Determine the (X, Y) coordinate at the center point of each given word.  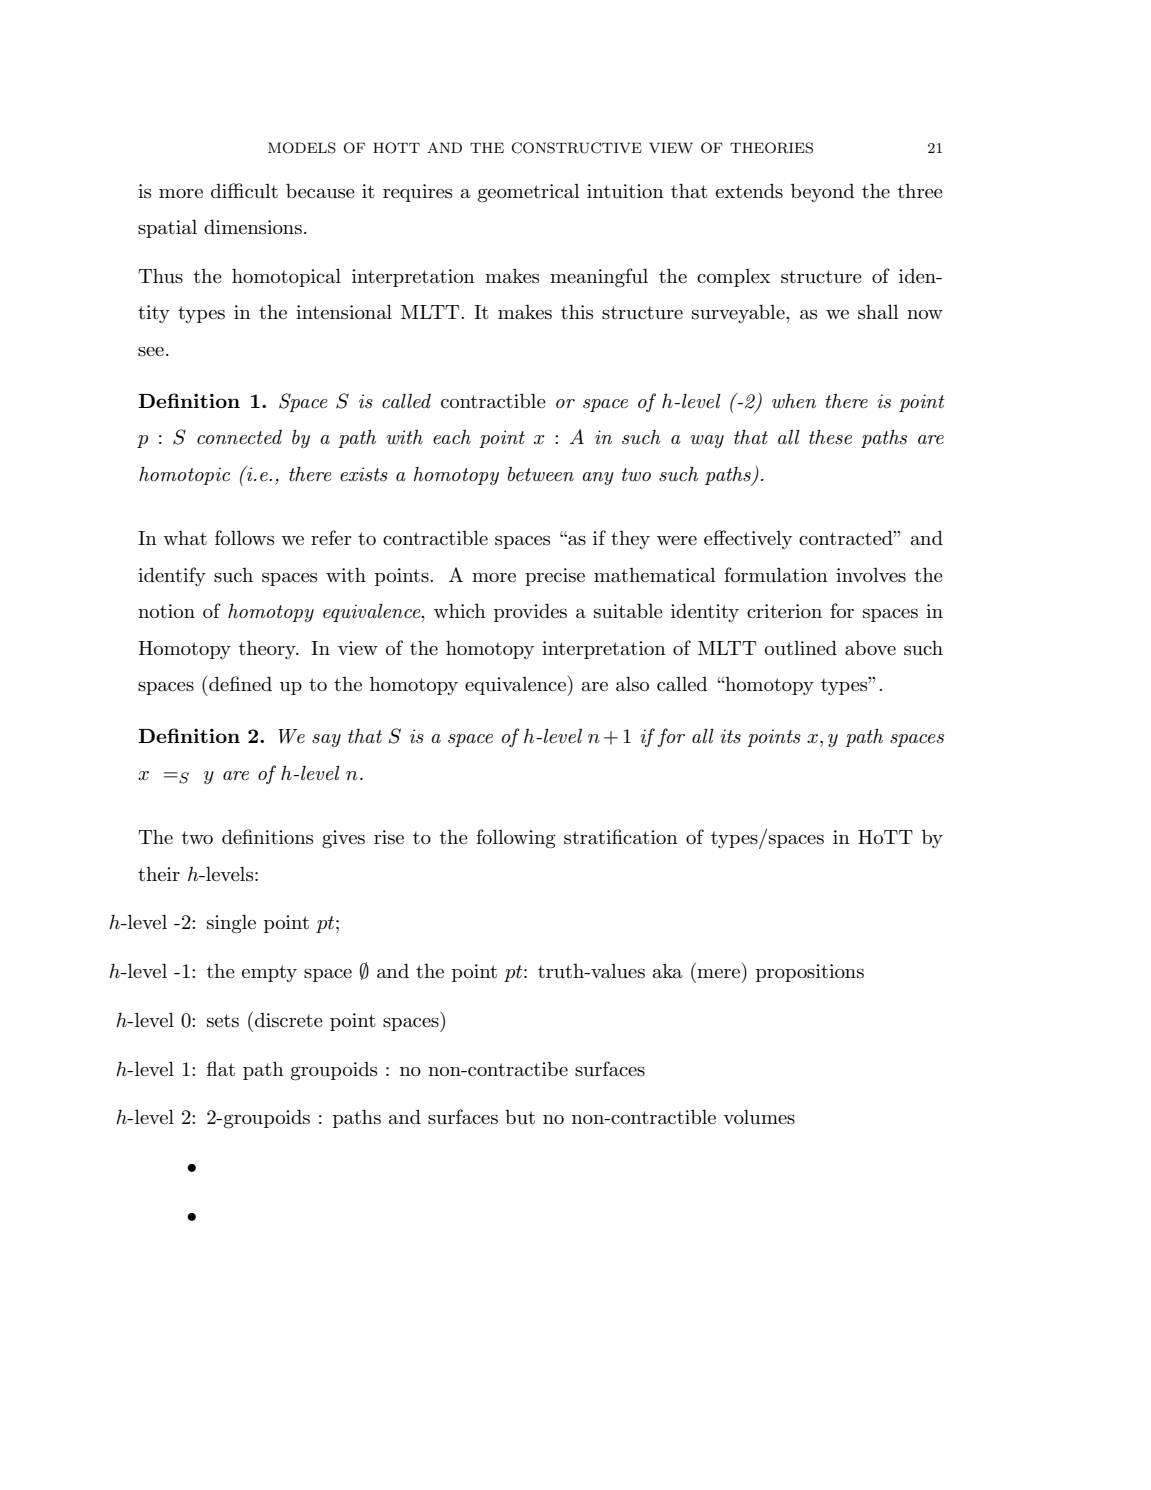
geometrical (529, 193)
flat (221, 1069)
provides (530, 612)
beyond (822, 193)
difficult (244, 191)
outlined (801, 648)
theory (268, 649)
